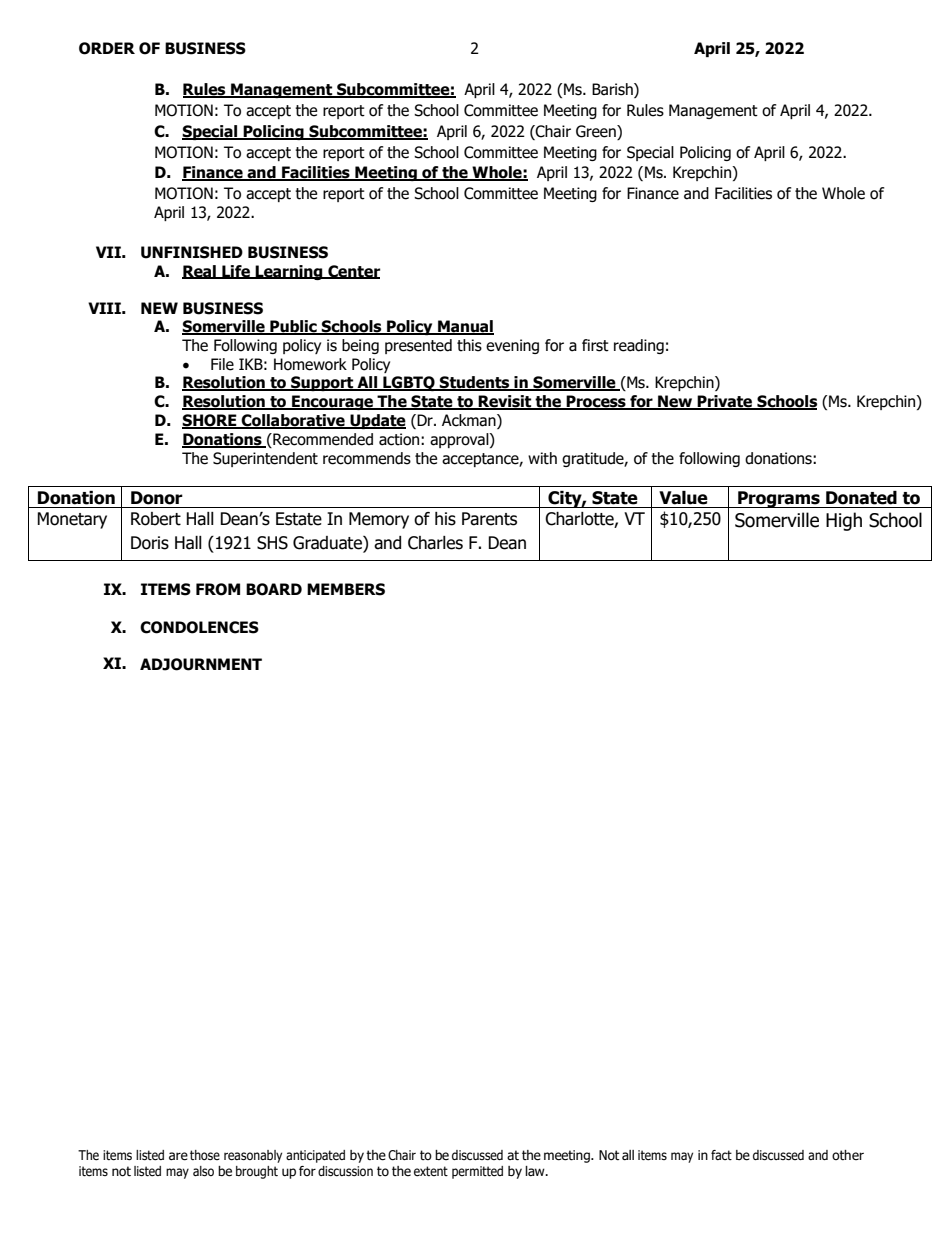 This document has height=1233, width=952. I want to click on reading, so click(639, 346).
